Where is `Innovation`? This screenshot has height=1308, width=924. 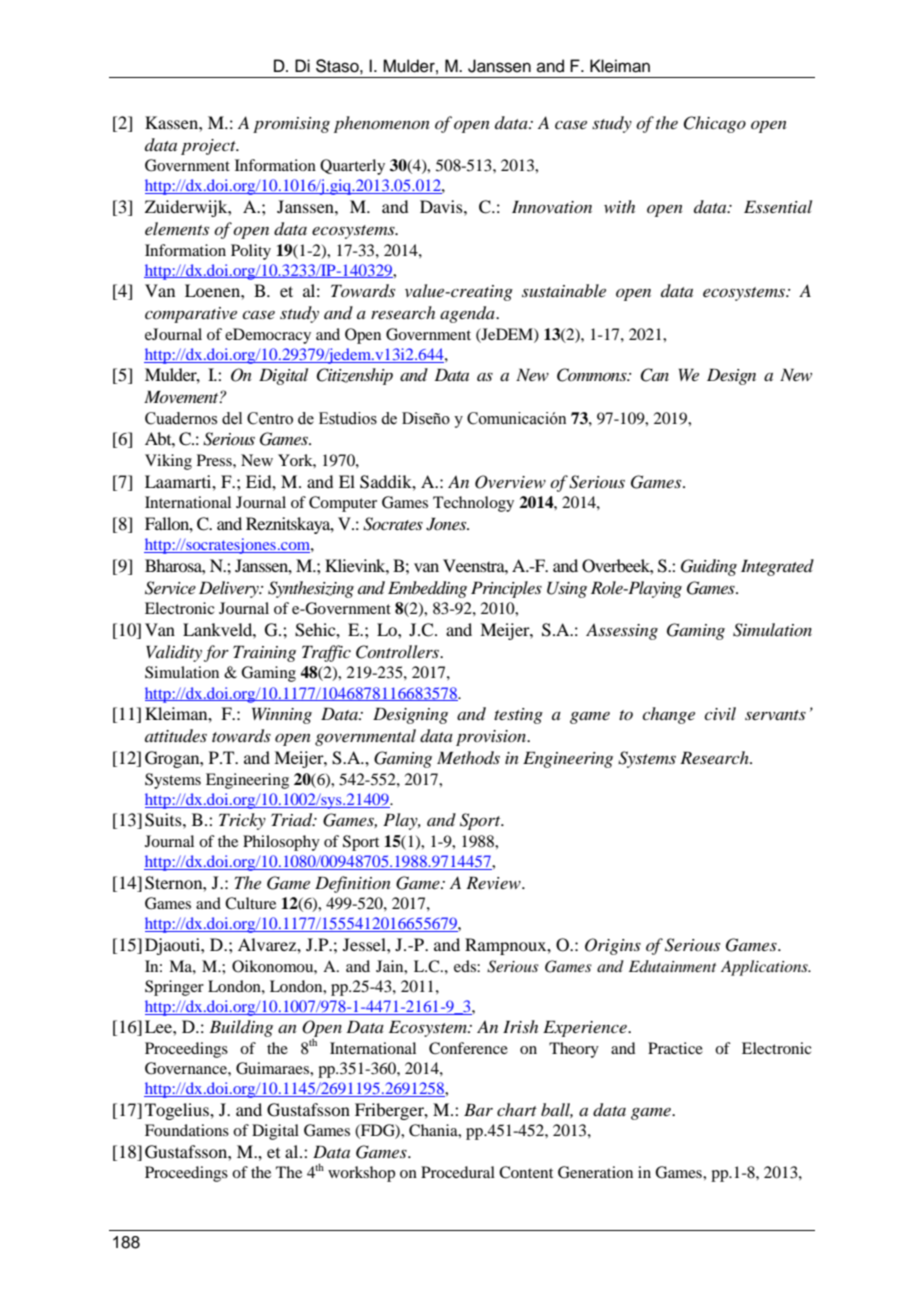 Innovation is located at coordinates (552, 206).
